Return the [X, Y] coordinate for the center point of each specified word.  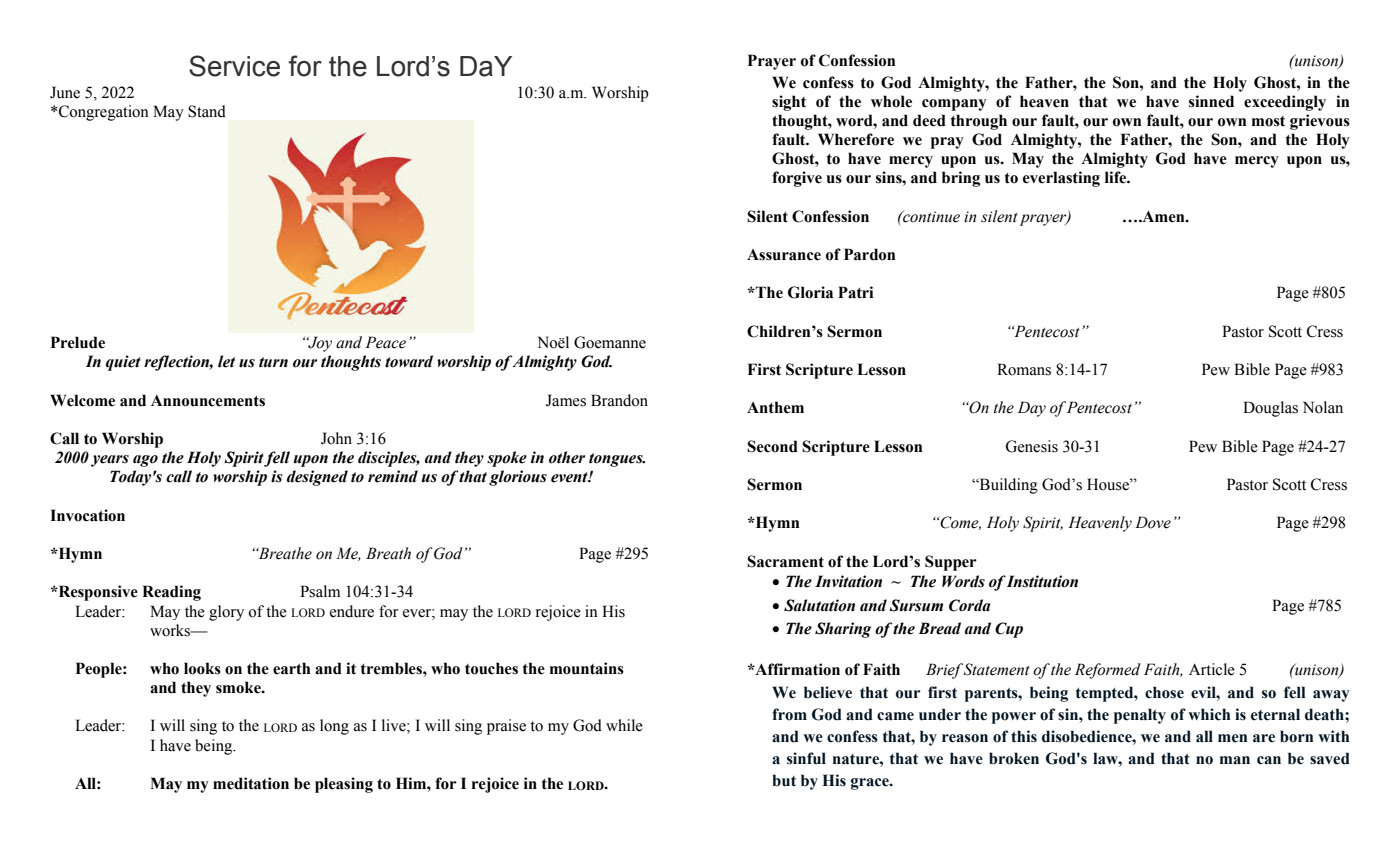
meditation [251, 783]
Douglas [1270, 409]
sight [789, 103]
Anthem [775, 407]
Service [234, 66]
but [784, 780]
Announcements [208, 401]
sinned [1211, 101]
